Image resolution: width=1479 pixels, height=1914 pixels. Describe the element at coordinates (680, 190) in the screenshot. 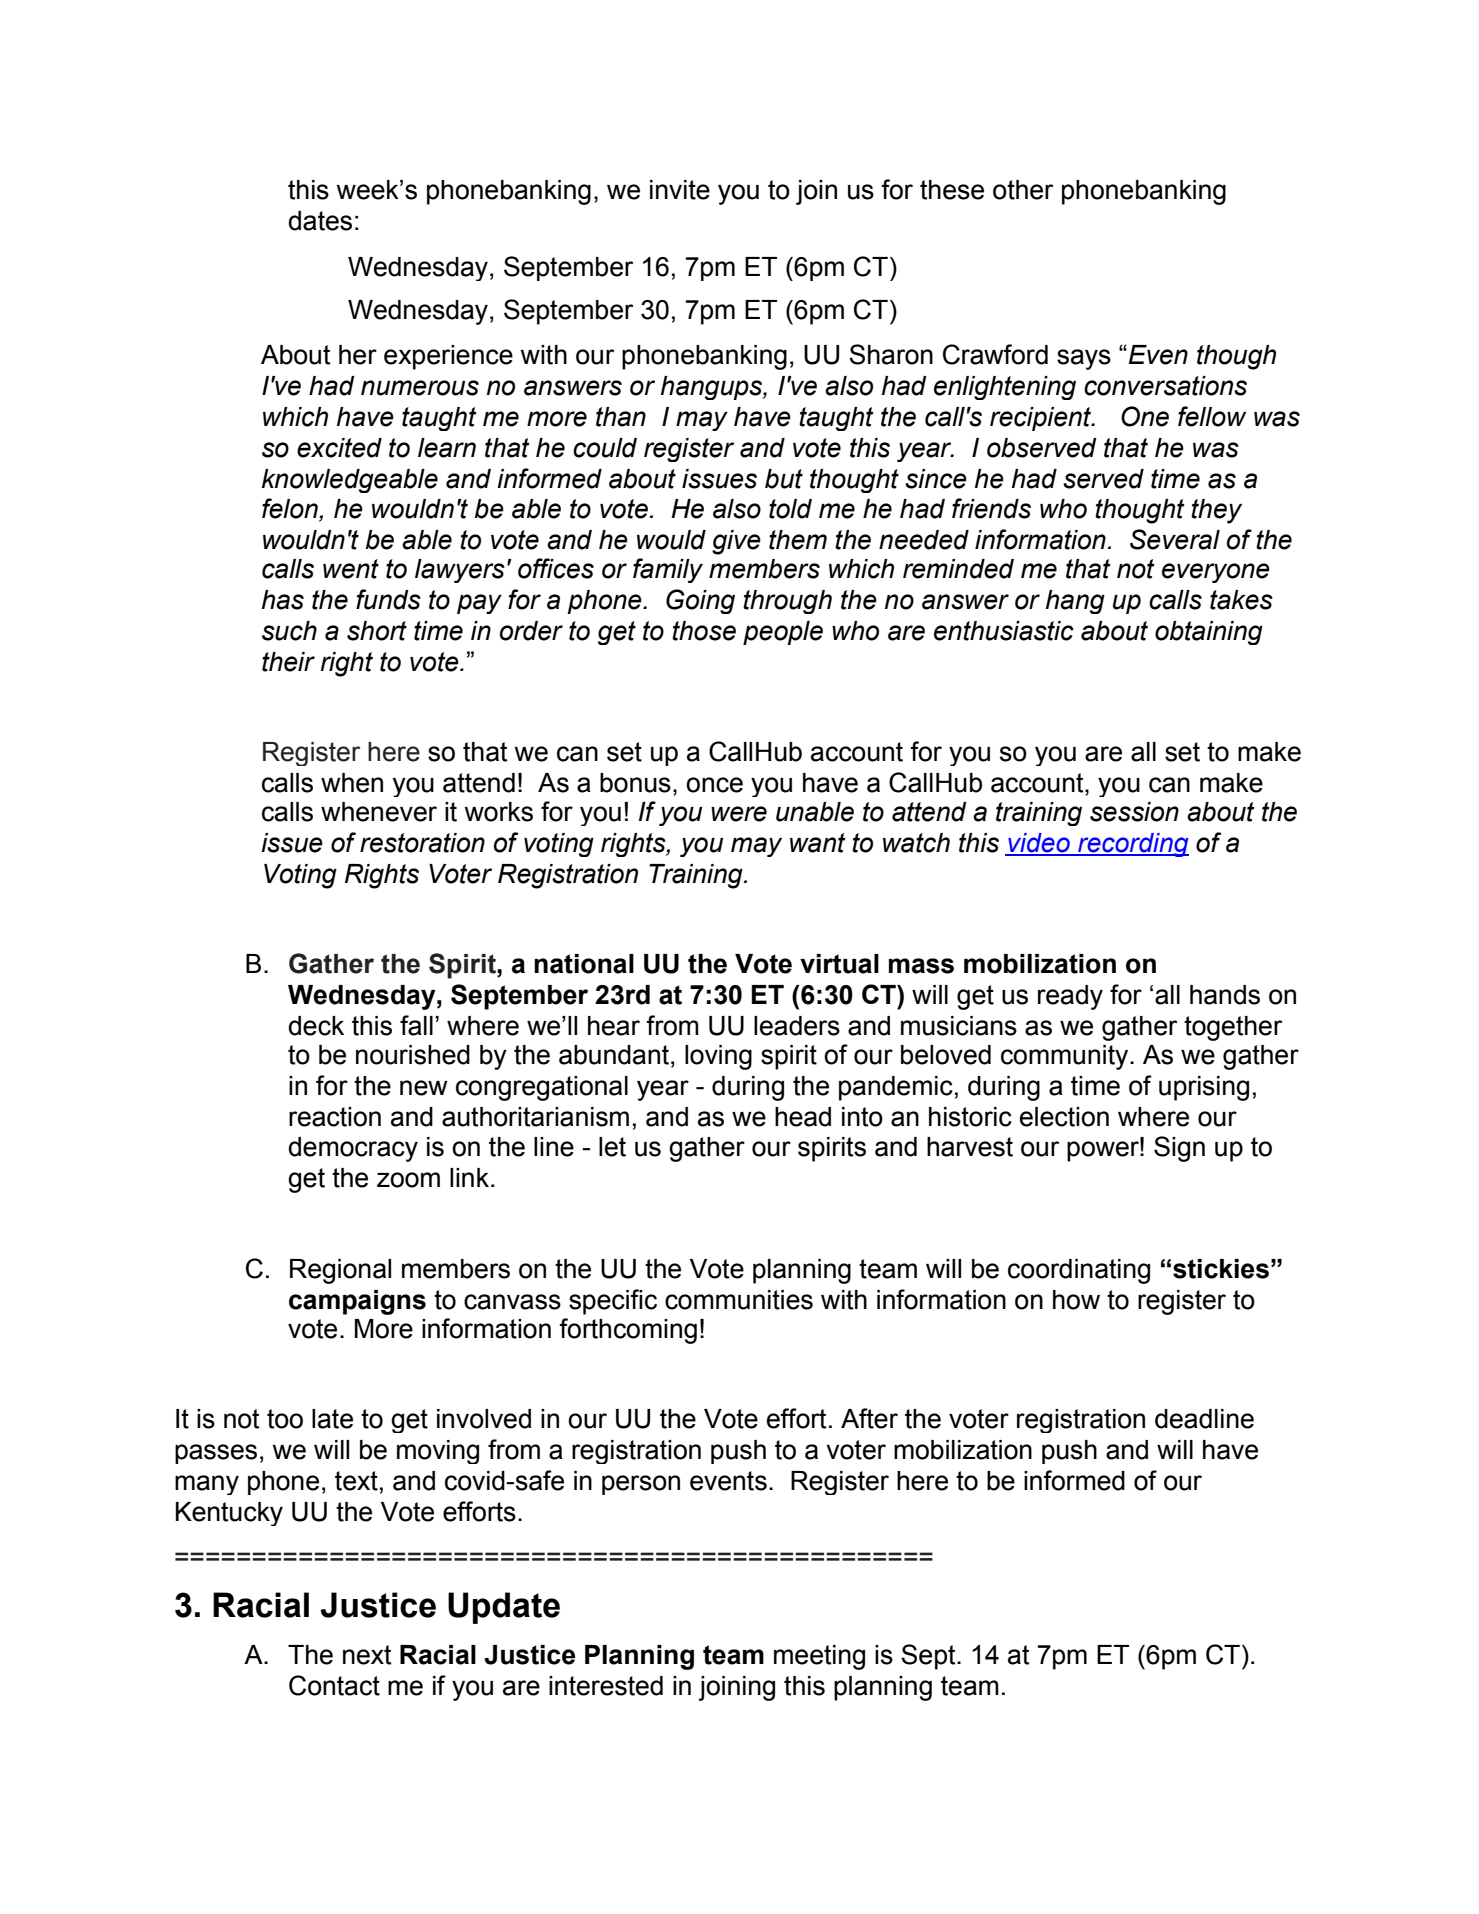

I see `invite` at that location.
